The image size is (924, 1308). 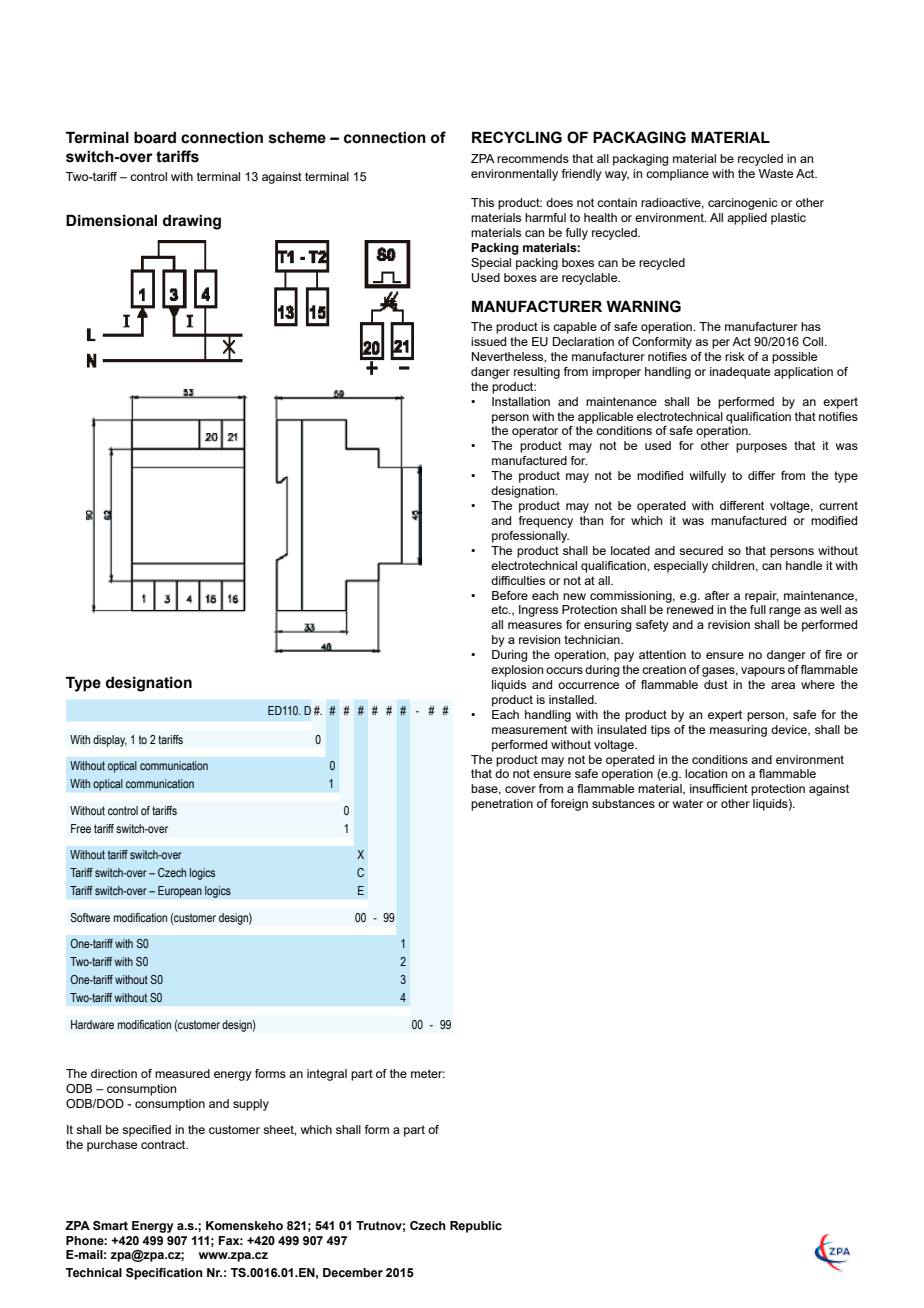 What do you see at coordinates (738, 731) in the screenshot?
I see `measuring` at bounding box center [738, 731].
